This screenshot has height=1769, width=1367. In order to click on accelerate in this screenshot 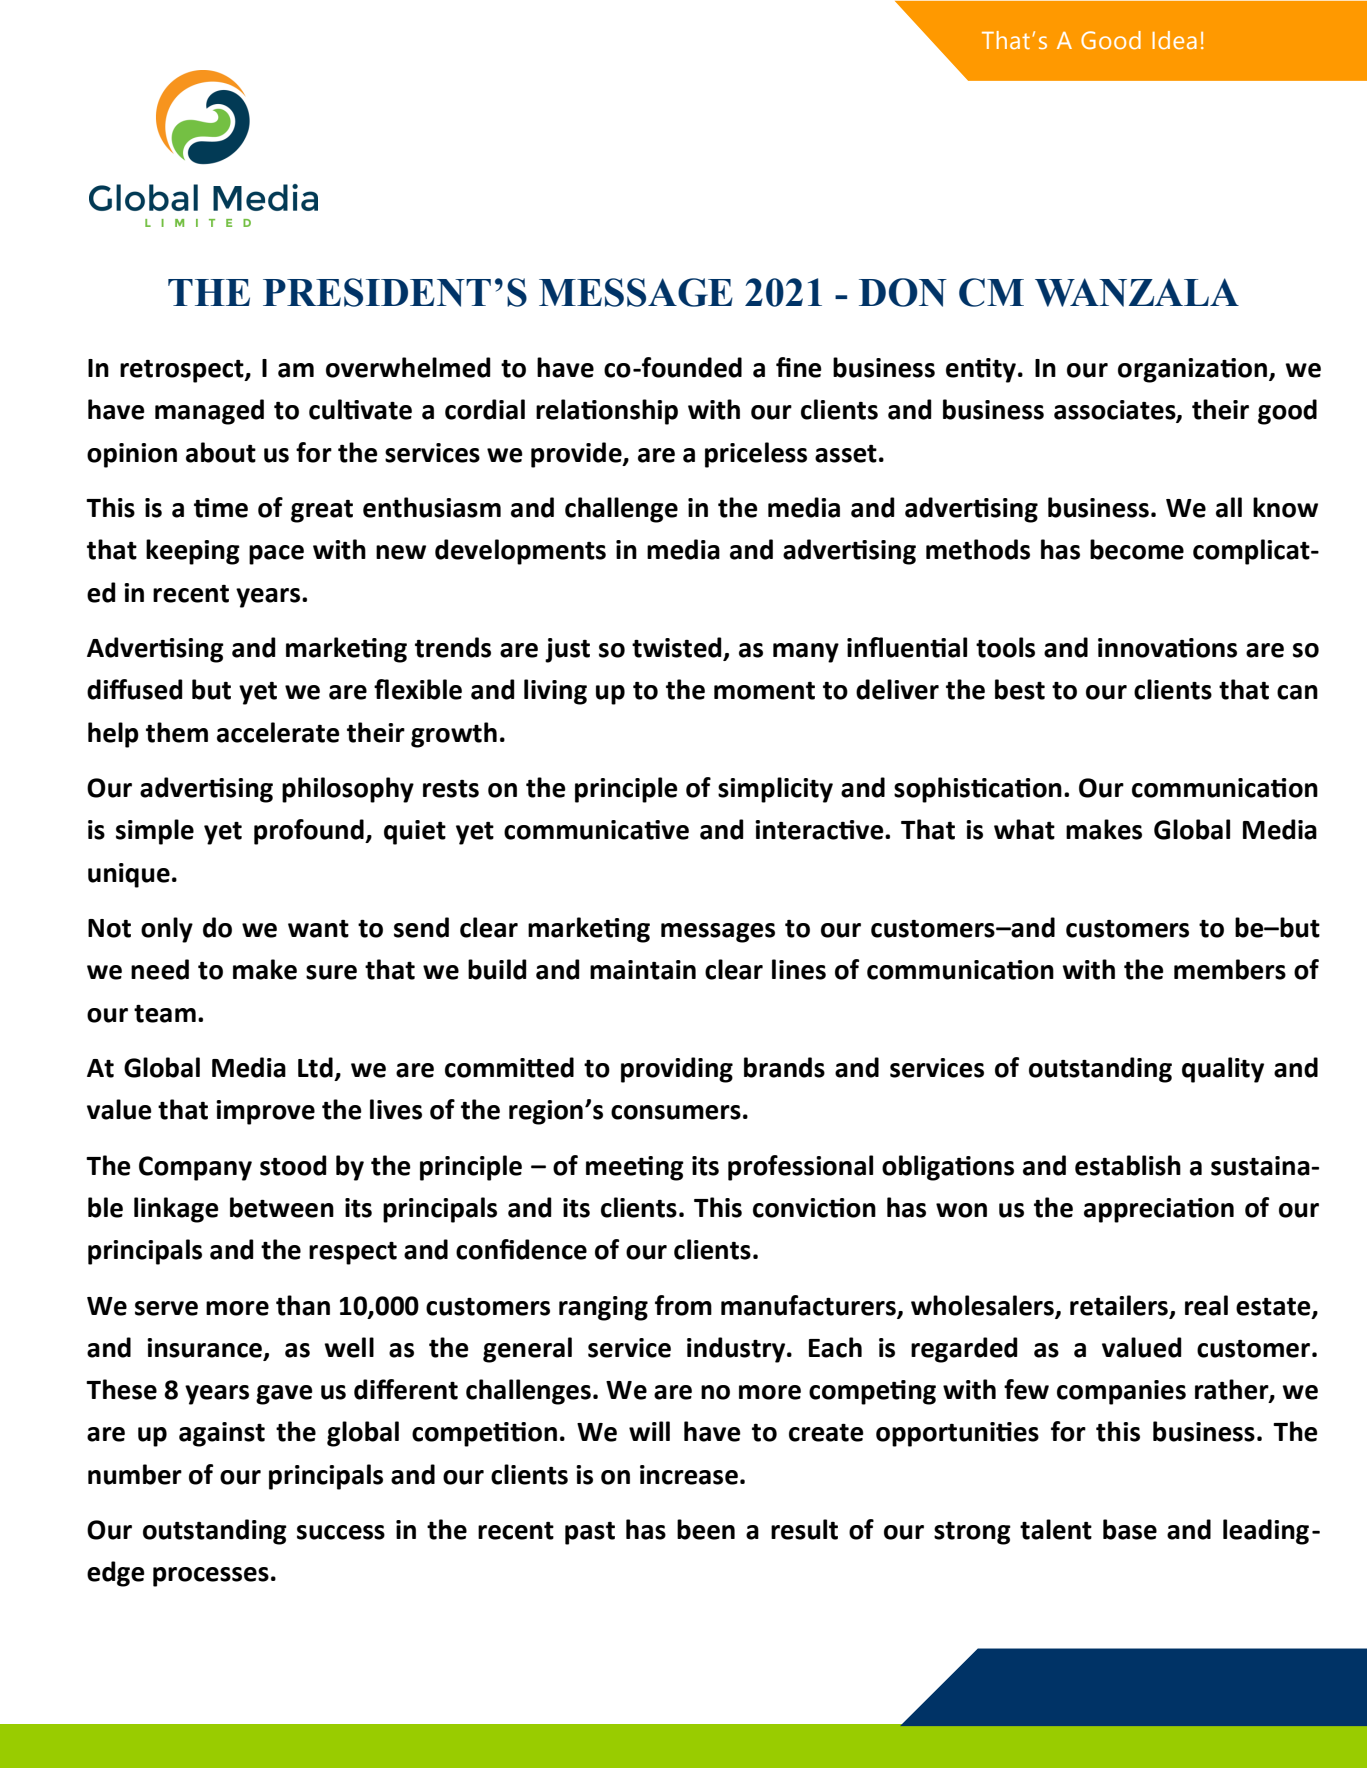, I will do `click(278, 732)`.
